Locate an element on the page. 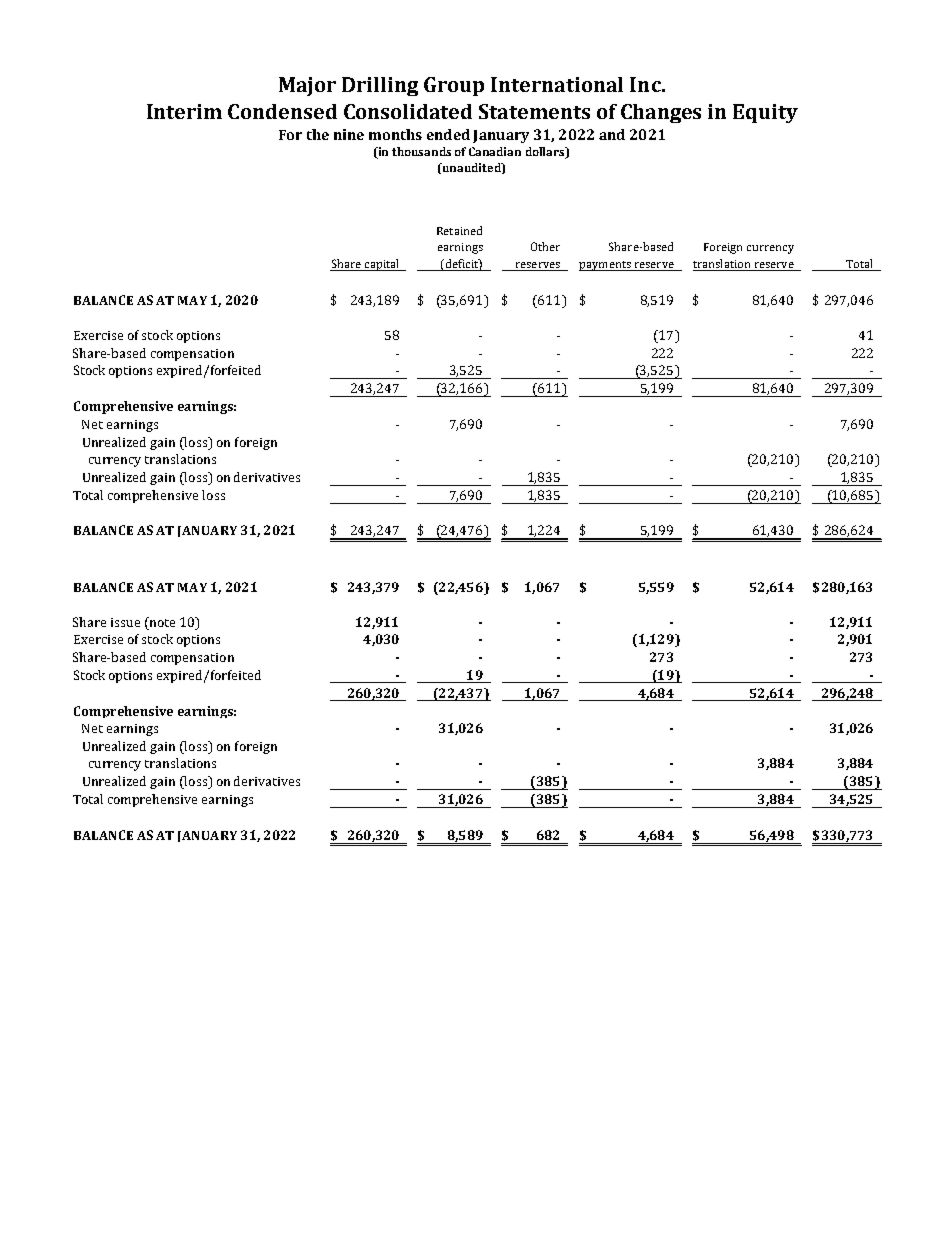 The width and height of the image is (952, 1233). thousands is located at coordinates (421, 151).
